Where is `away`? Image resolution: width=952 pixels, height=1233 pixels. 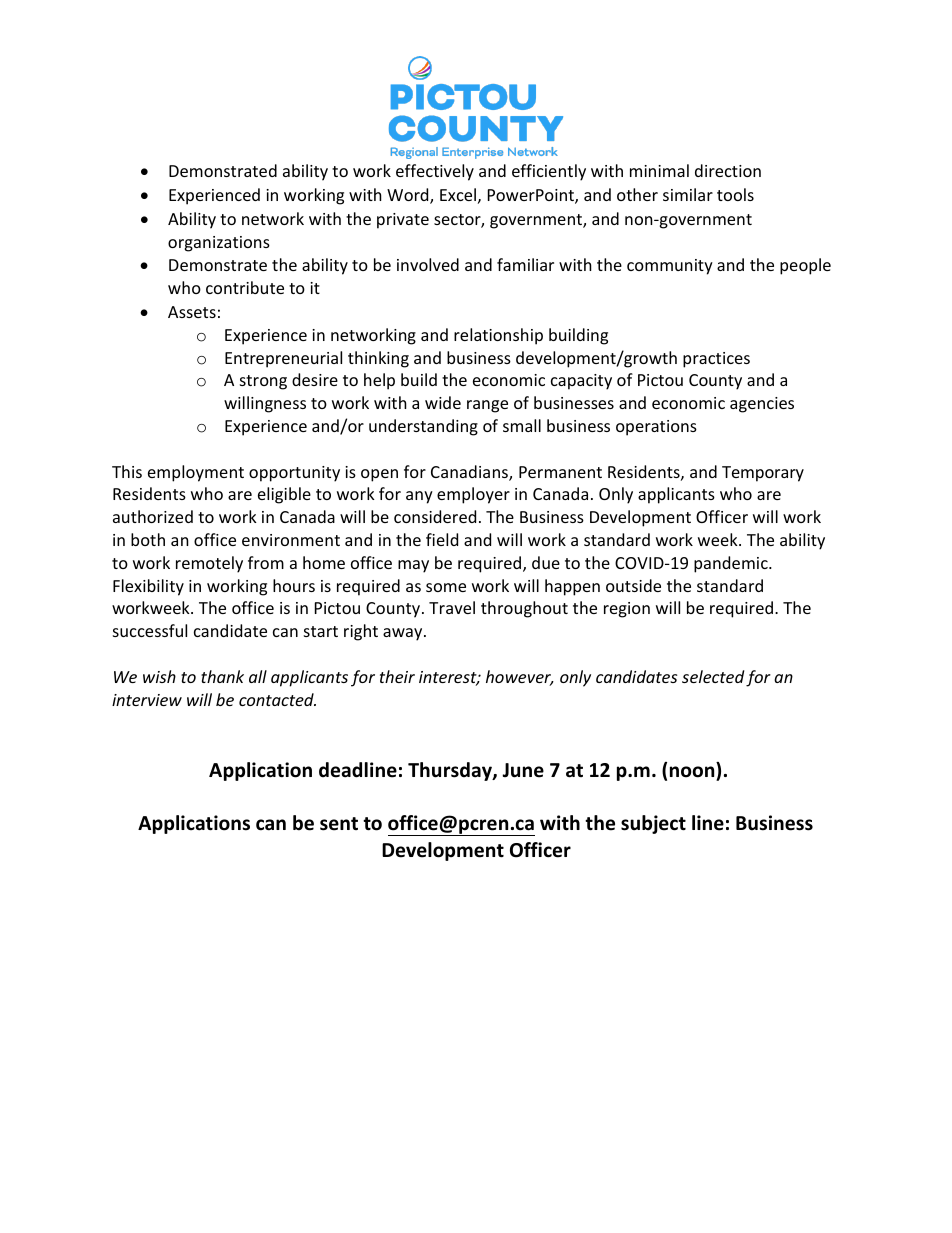
away is located at coordinates (404, 634).
